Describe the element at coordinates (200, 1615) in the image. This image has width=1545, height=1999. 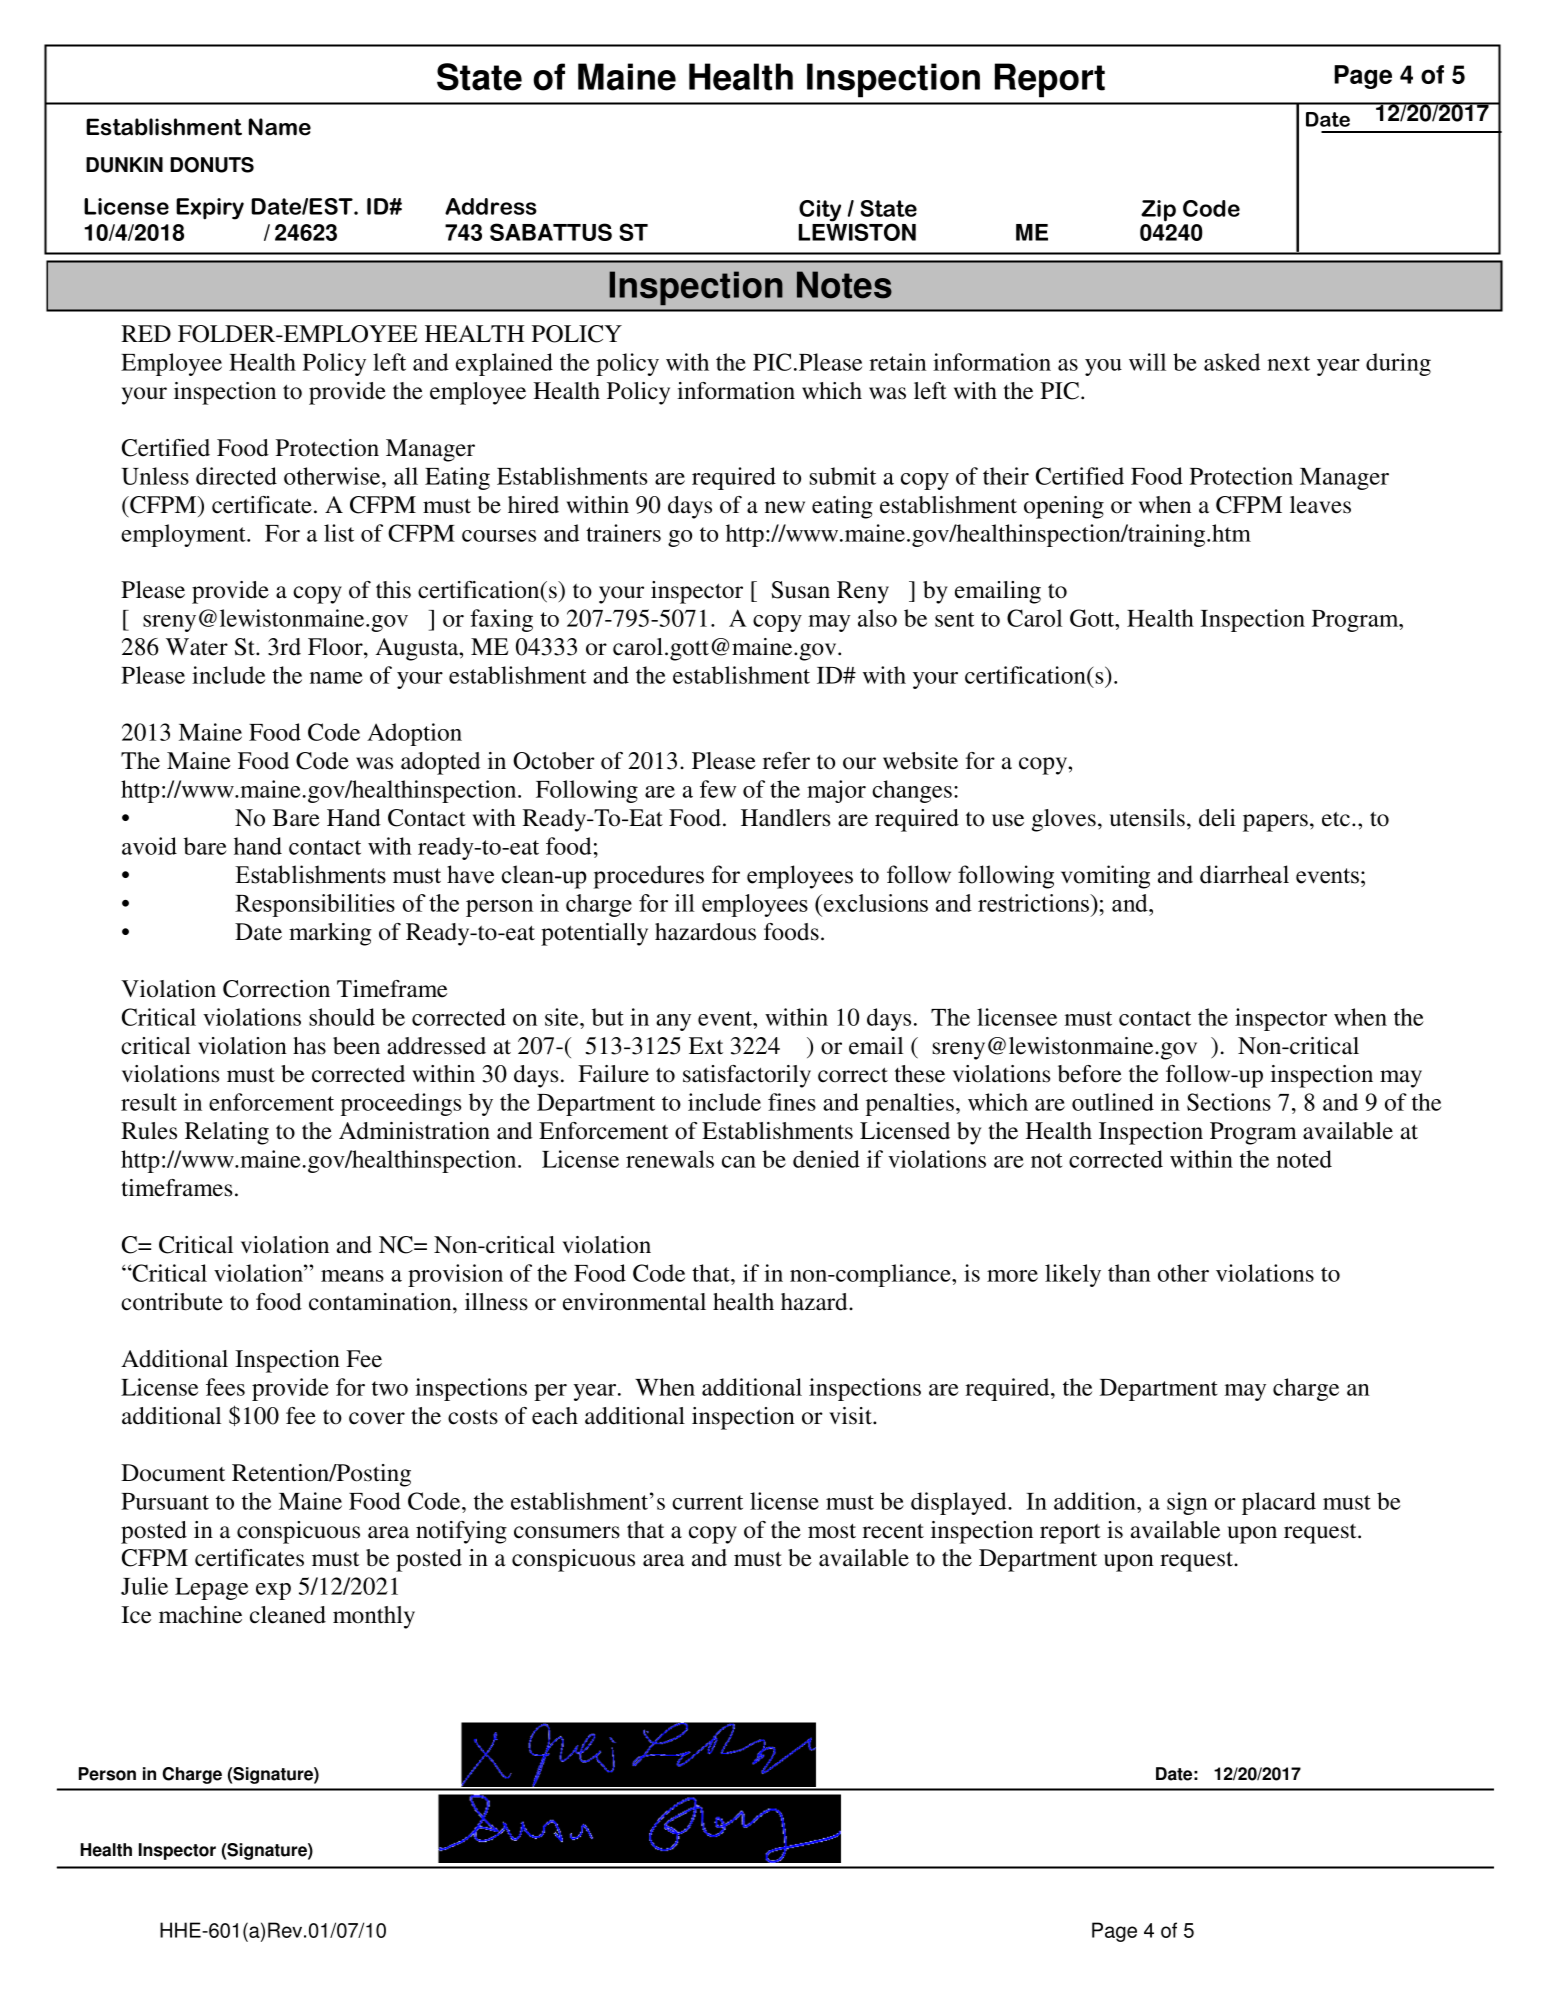
I see `machine` at that location.
